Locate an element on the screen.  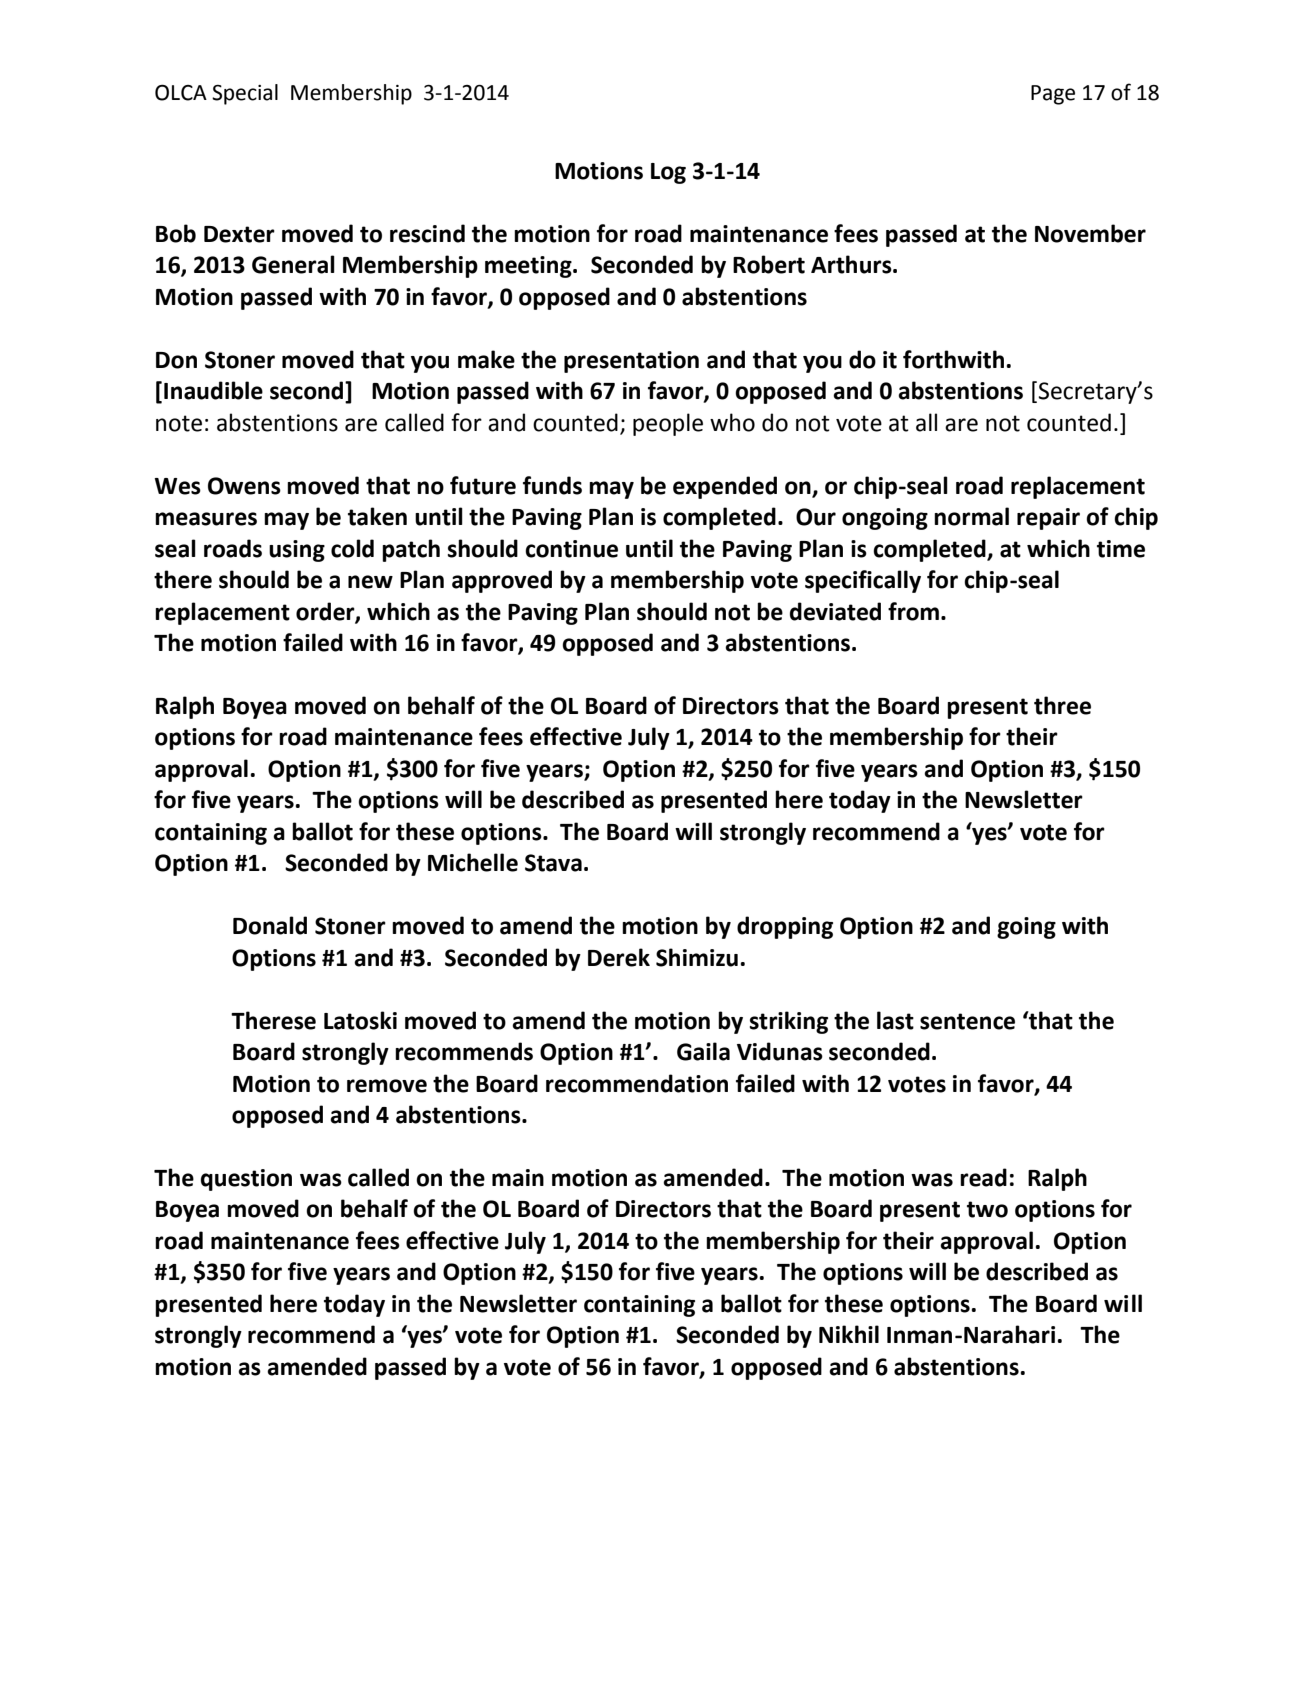
two is located at coordinates (987, 1209).
